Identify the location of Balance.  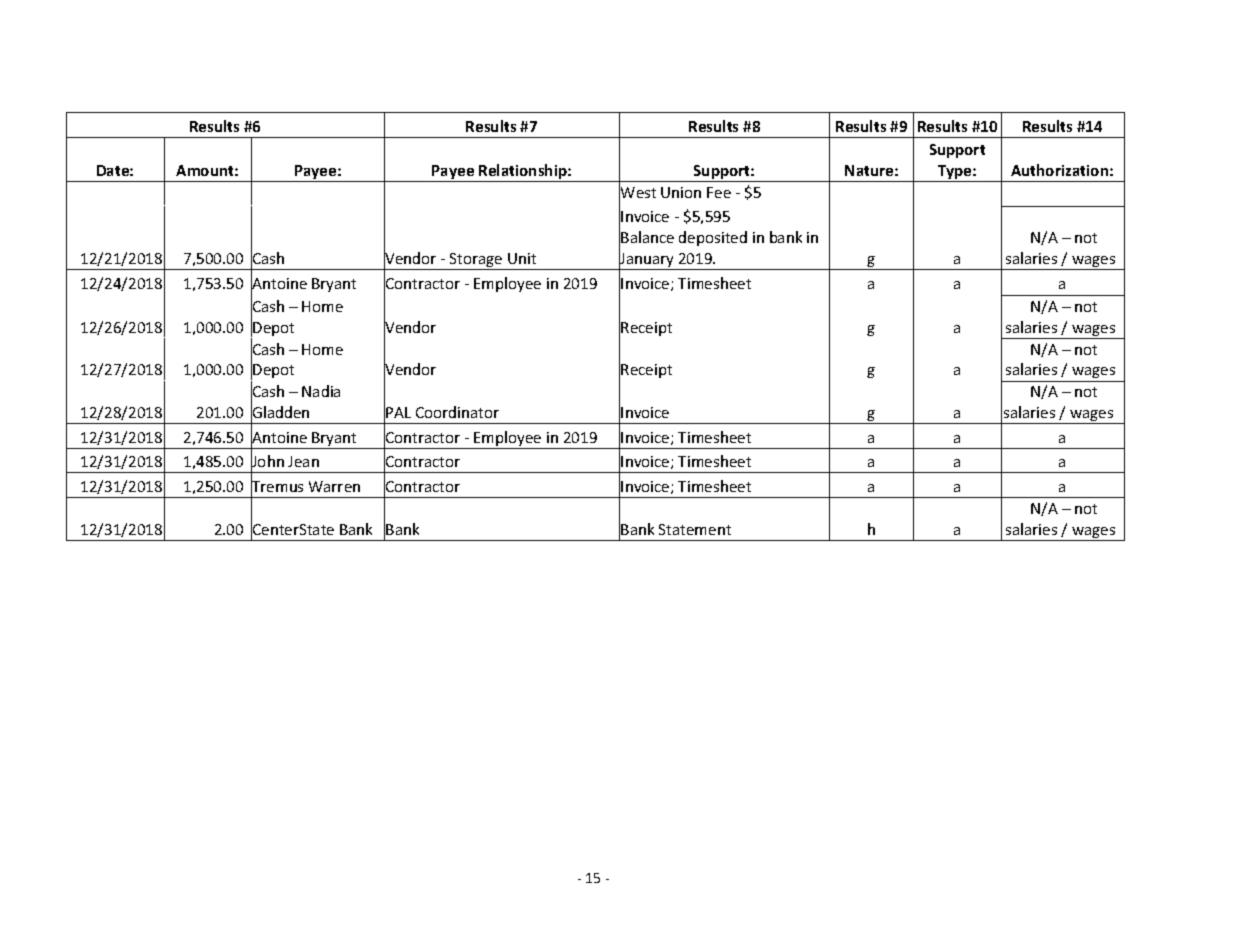
(647, 237).
